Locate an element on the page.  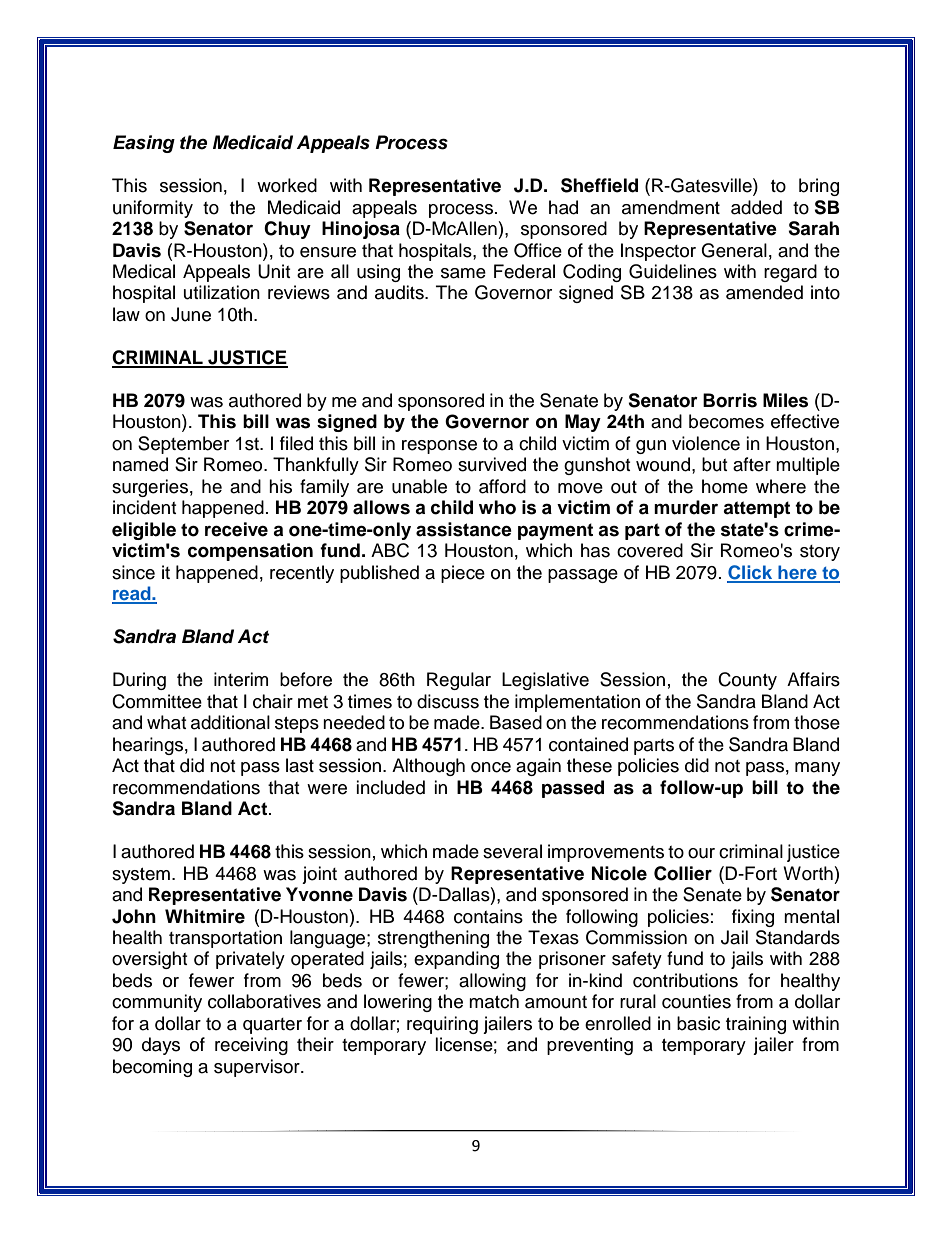
receive is located at coordinates (236, 529).
